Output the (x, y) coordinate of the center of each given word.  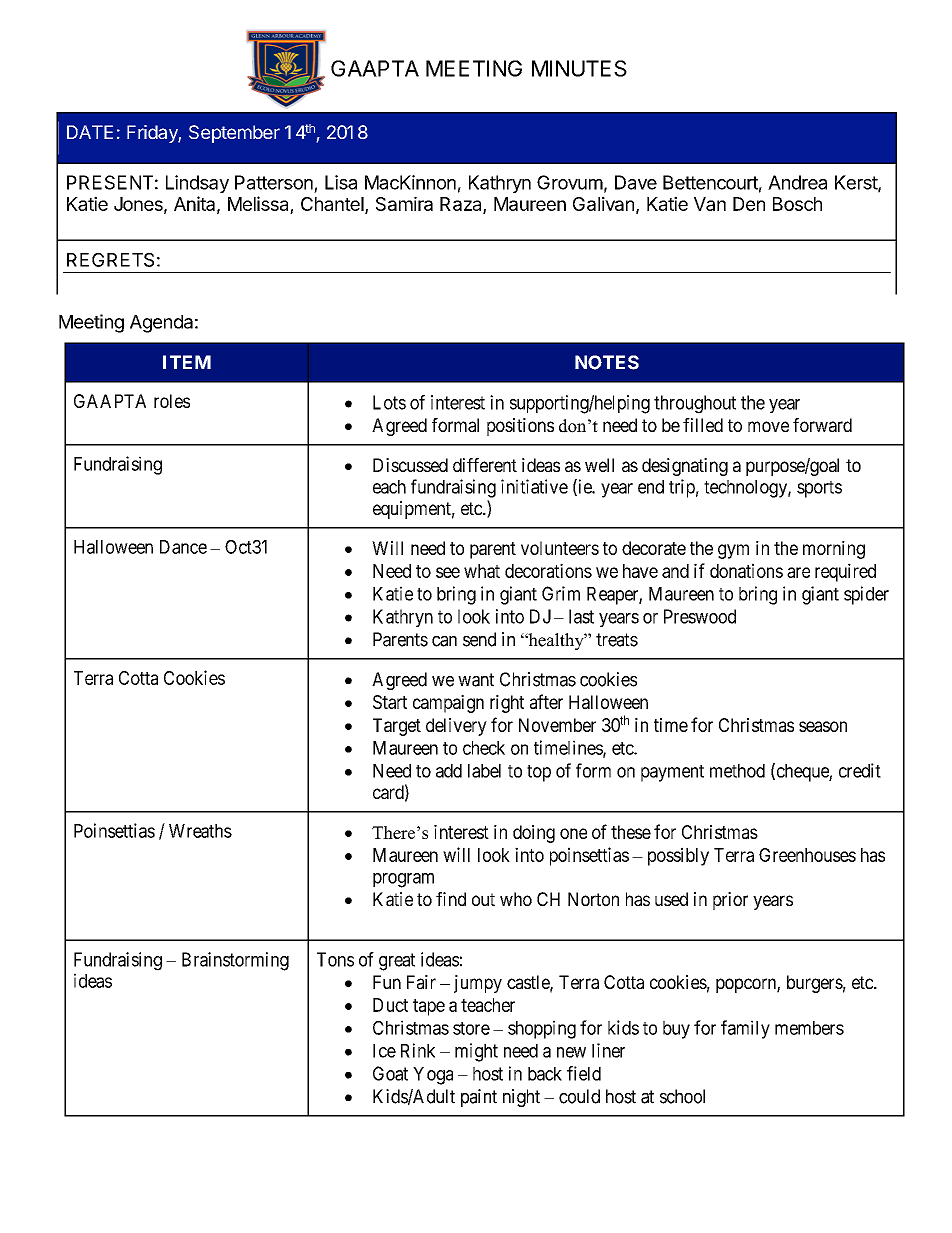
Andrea (797, 182)
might (476, 1052)
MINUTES (579, 68)
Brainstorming (235, 961)
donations (746, 570)
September (234, 134)
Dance (183, 547)
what (482, 571)
